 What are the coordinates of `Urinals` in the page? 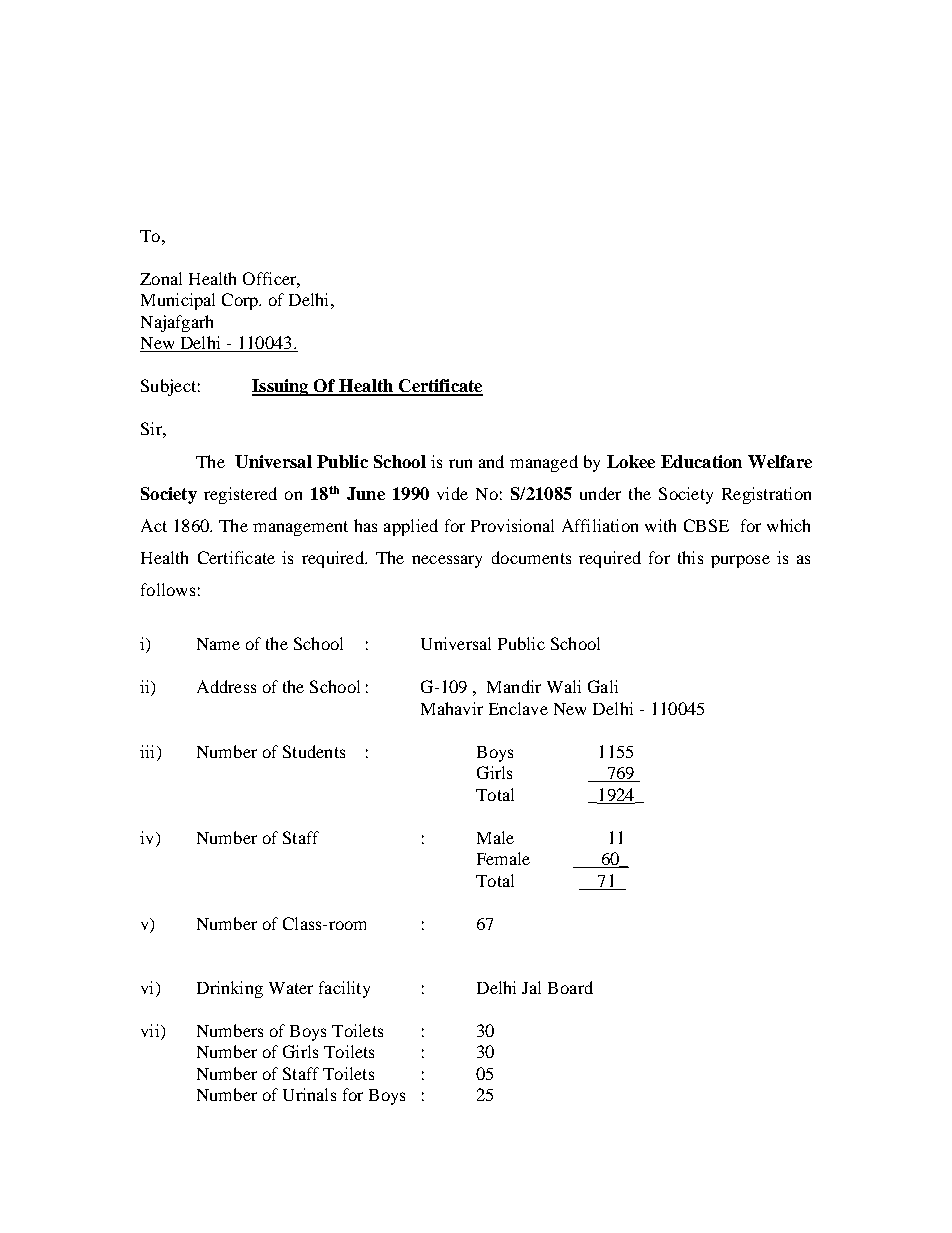 It's located at (309, 1094).
